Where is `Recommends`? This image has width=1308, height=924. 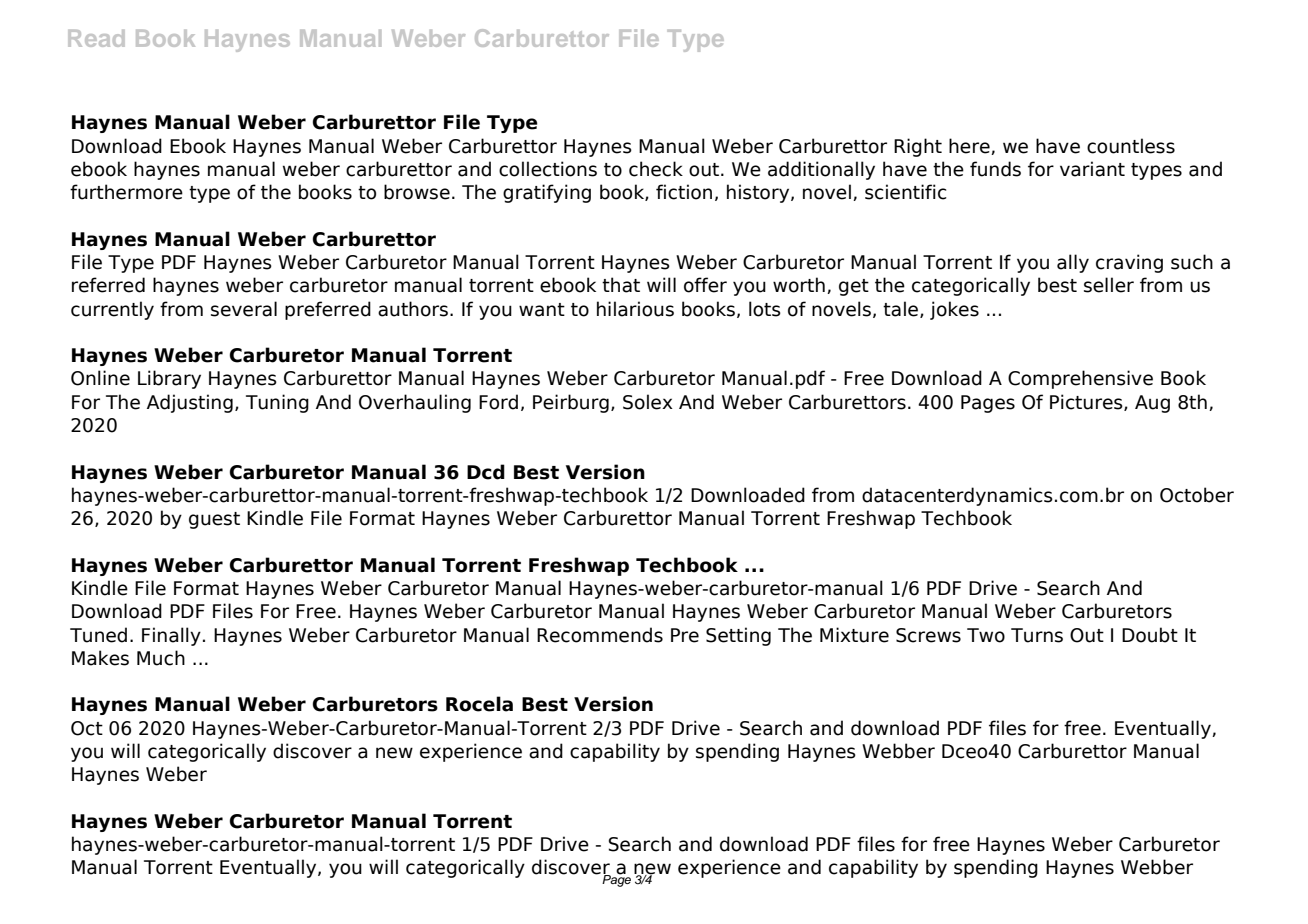 Recommends is located at coordinates (600, 635).
